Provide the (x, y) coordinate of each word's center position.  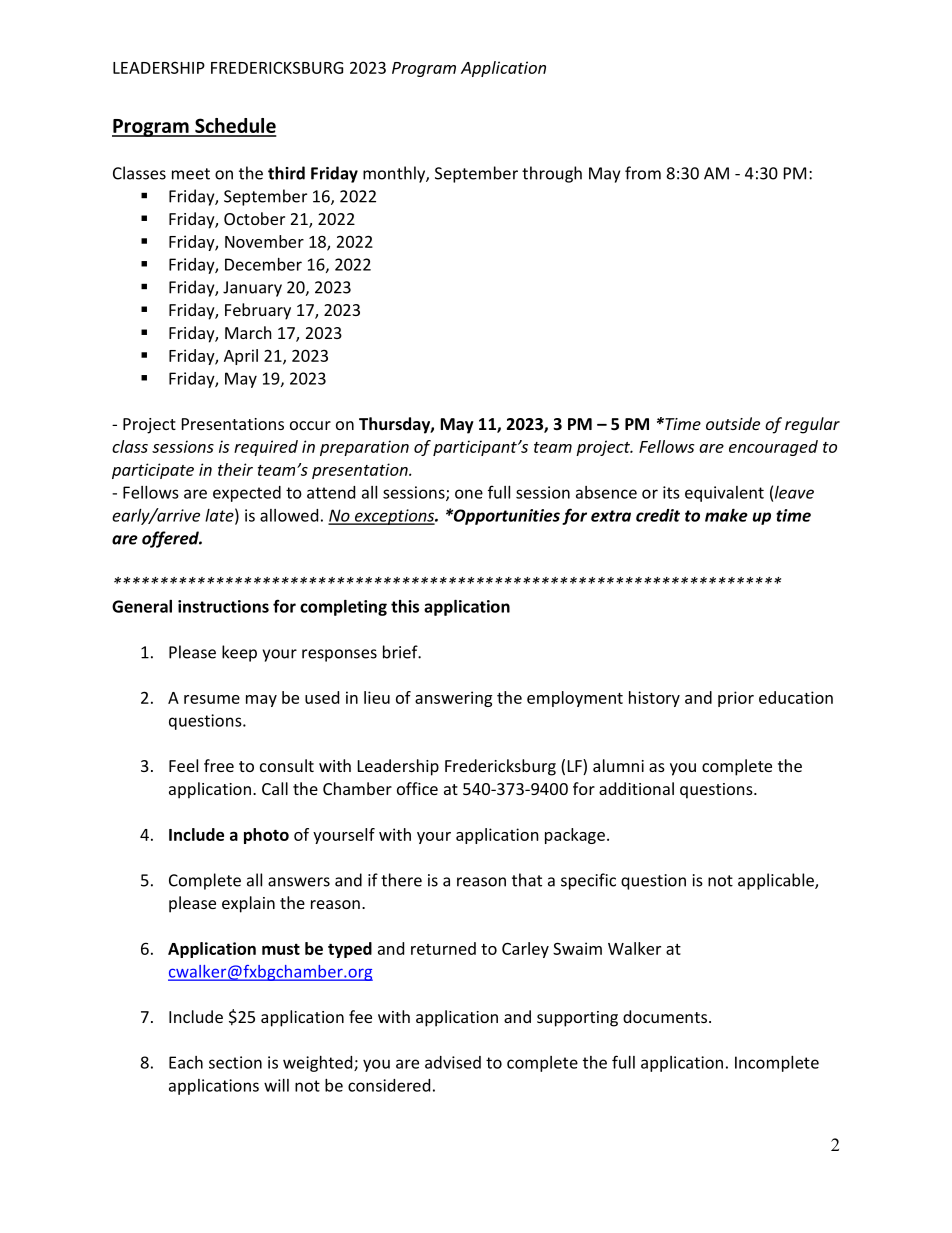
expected (247, 494)
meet (191, 174)
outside (733, 423)
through (552, 174)
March (248, 332)
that (527, 880)
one (469, 494)
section (235, 1062)
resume (212, 699)
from (643, 173)
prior (736, 699)
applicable (777, 881)
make (726, 515)
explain (248, 904)
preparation (364, 448)
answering (453, 699)
